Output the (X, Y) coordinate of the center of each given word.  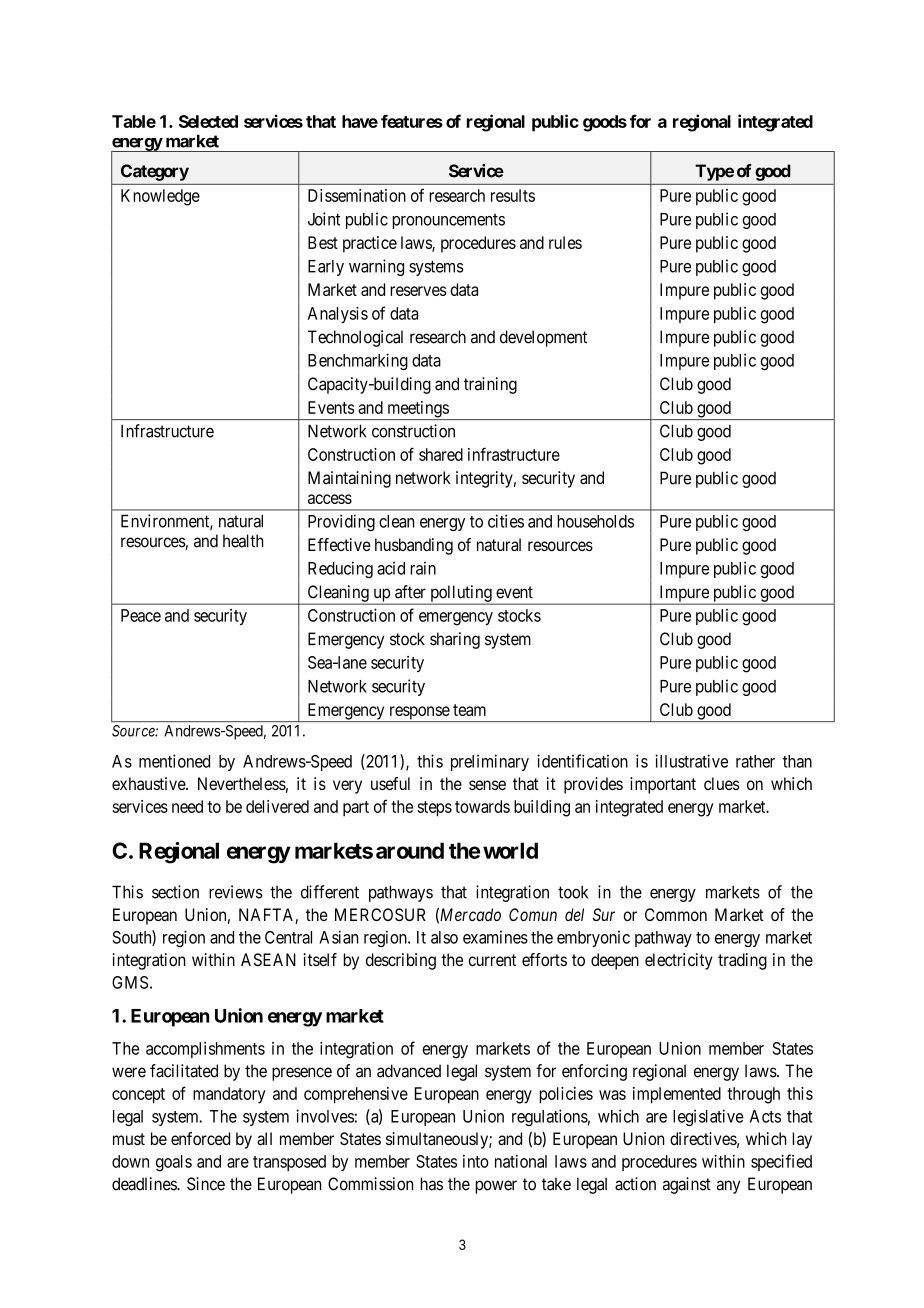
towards (482, 806)
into (476, 1161)
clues (722, 783)
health (243, 541)
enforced (200, 1138)
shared (441, 454)
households (595, 521)
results (513, 195)
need (187, 806)
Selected (208, 121)
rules (565, 242)
